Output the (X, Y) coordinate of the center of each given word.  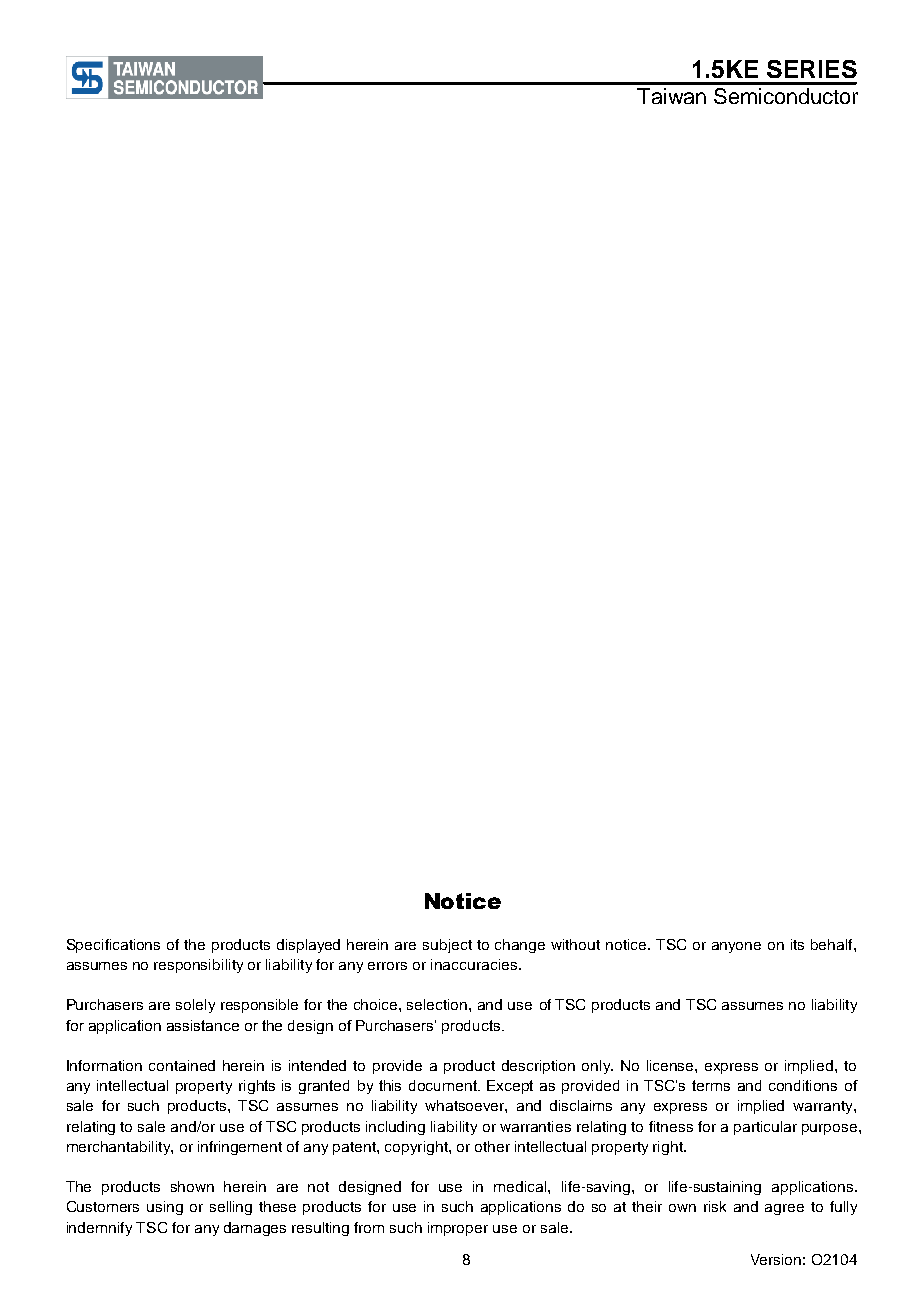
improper (458, 1229)
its (797, 944)
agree (784, 1209)
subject (447, 946)
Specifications (113, 946)
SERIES (812, 69)
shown (192, 1186)
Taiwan (671, 96)
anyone (736, 947)
